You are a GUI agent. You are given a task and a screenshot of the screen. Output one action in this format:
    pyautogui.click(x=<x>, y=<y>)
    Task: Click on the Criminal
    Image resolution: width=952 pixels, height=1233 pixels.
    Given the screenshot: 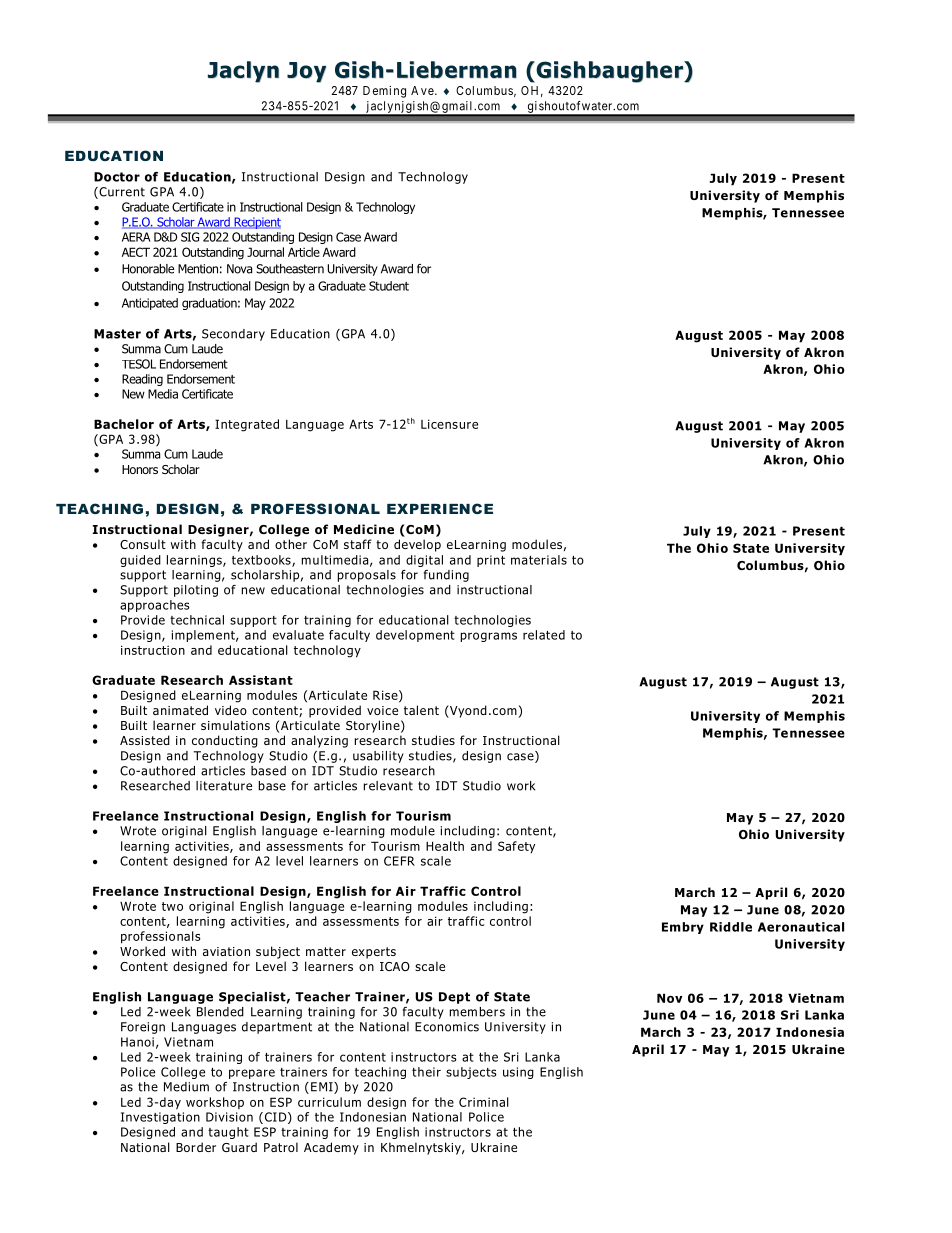 What is the action you would take?
    pyautogui.click(x=484, y=1102)
